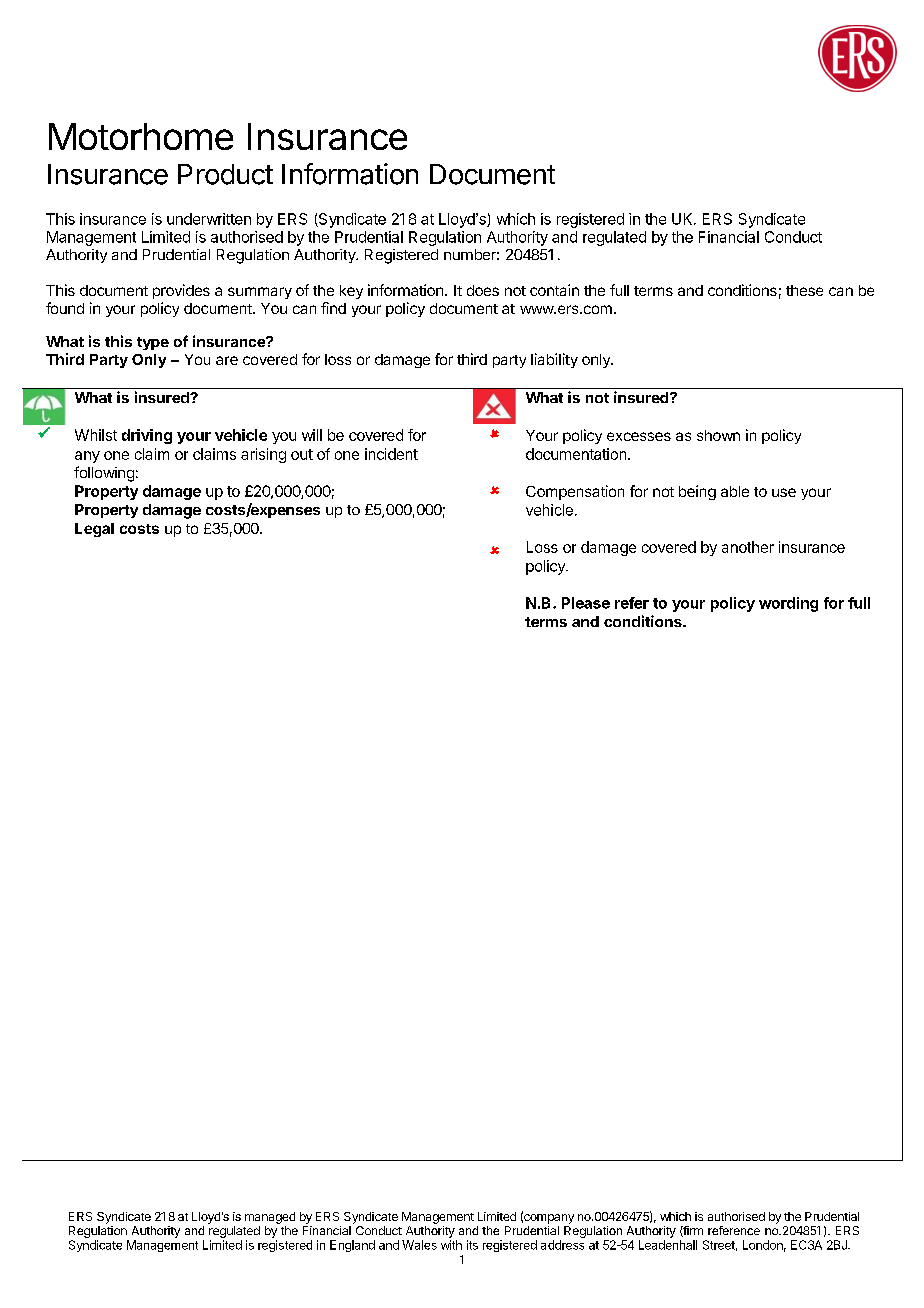 This image has height=1308, width=924. What do you see at coordinates (562, 1245) in the image?
I see `address` at bounding box center [562, 1245].
